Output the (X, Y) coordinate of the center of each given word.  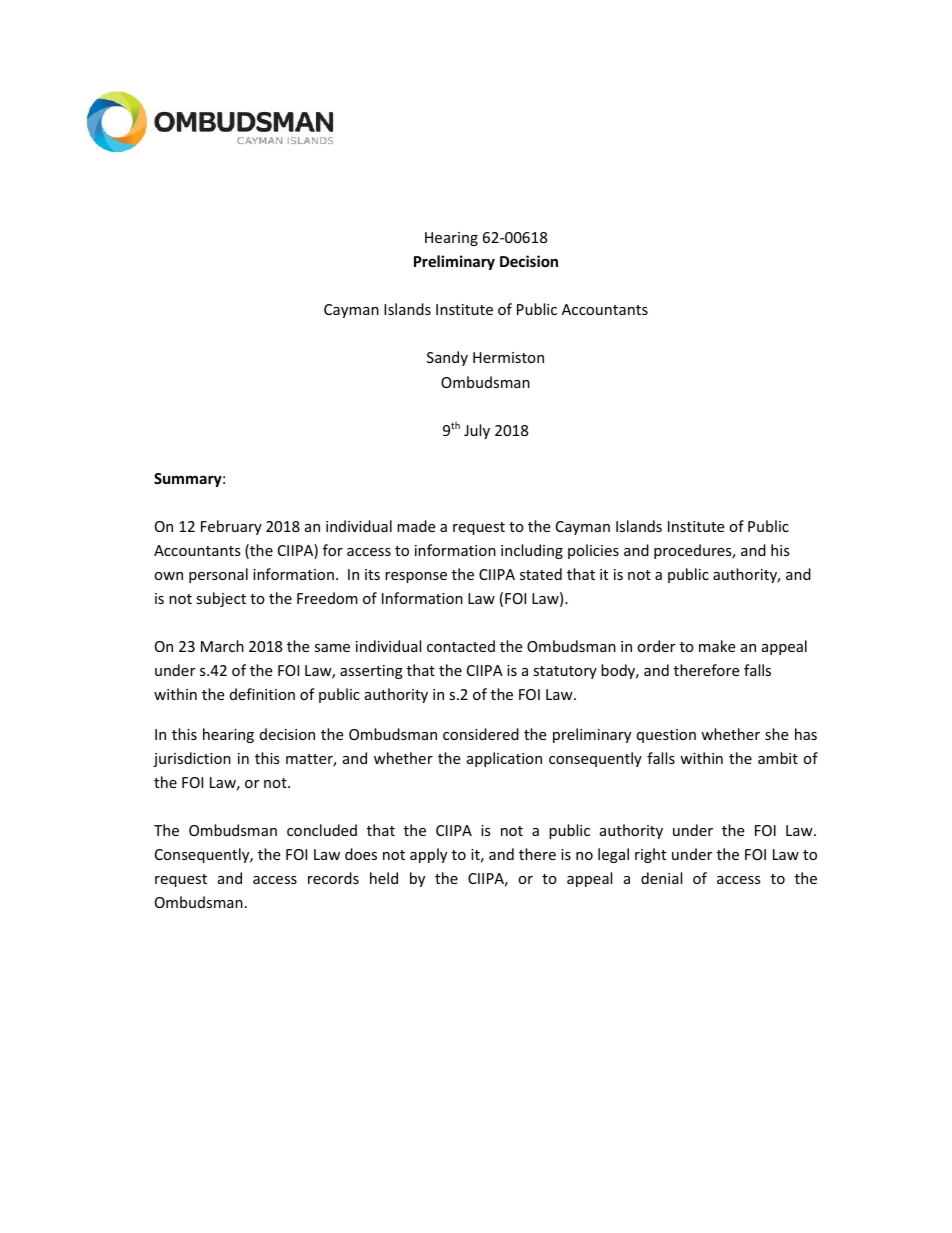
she (776, 734)
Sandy (447, 358)
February (231, 527)
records (333, 878)
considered (481, 734)
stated (541, 574)
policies (593, 551)
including (532, 551)
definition (262, 694)
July (477, 431)
